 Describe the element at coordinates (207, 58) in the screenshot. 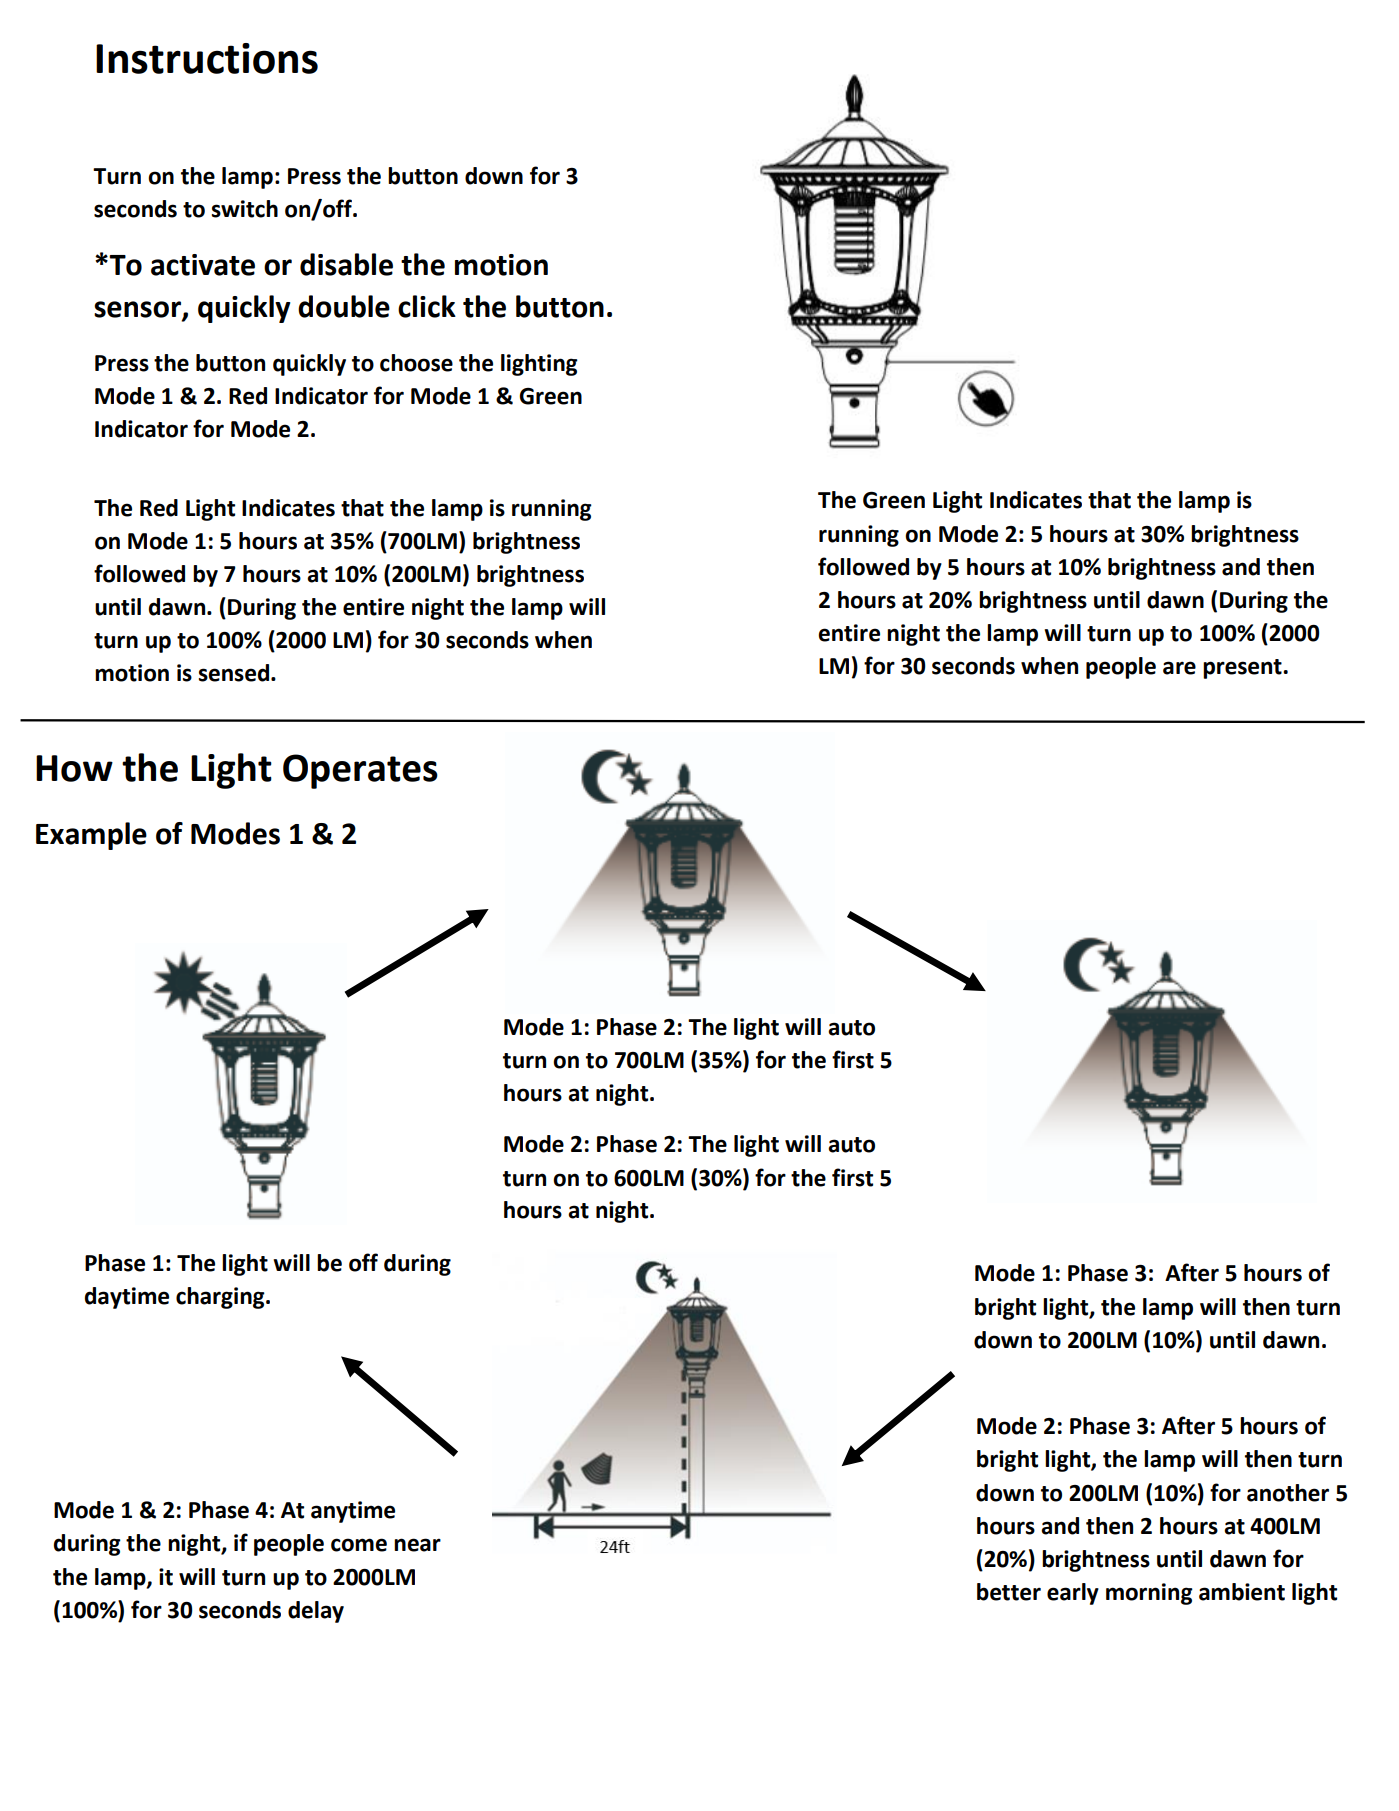

I see `Instructions` at that location.
